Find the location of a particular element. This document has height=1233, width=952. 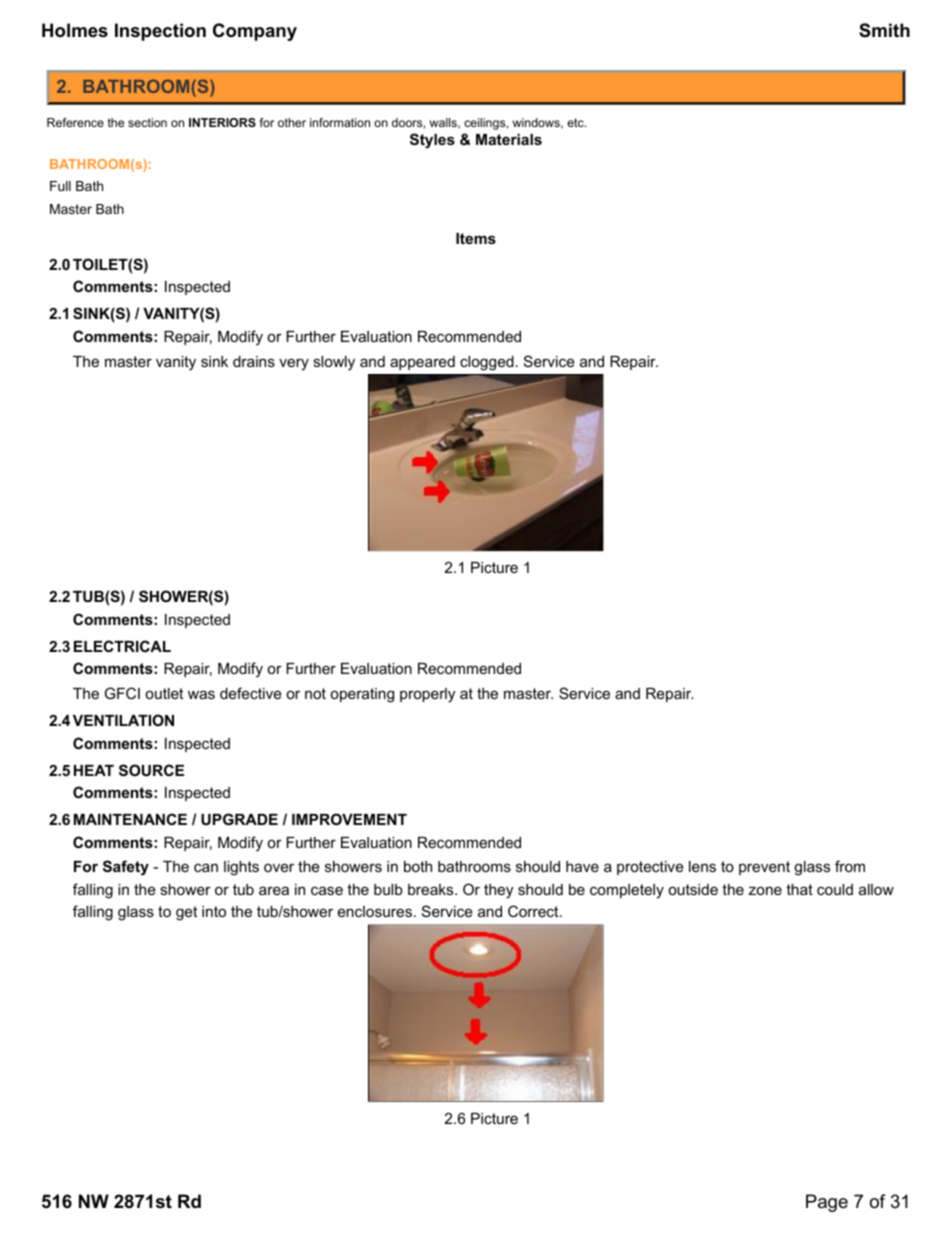

they is located at coordinates (498, 891).
